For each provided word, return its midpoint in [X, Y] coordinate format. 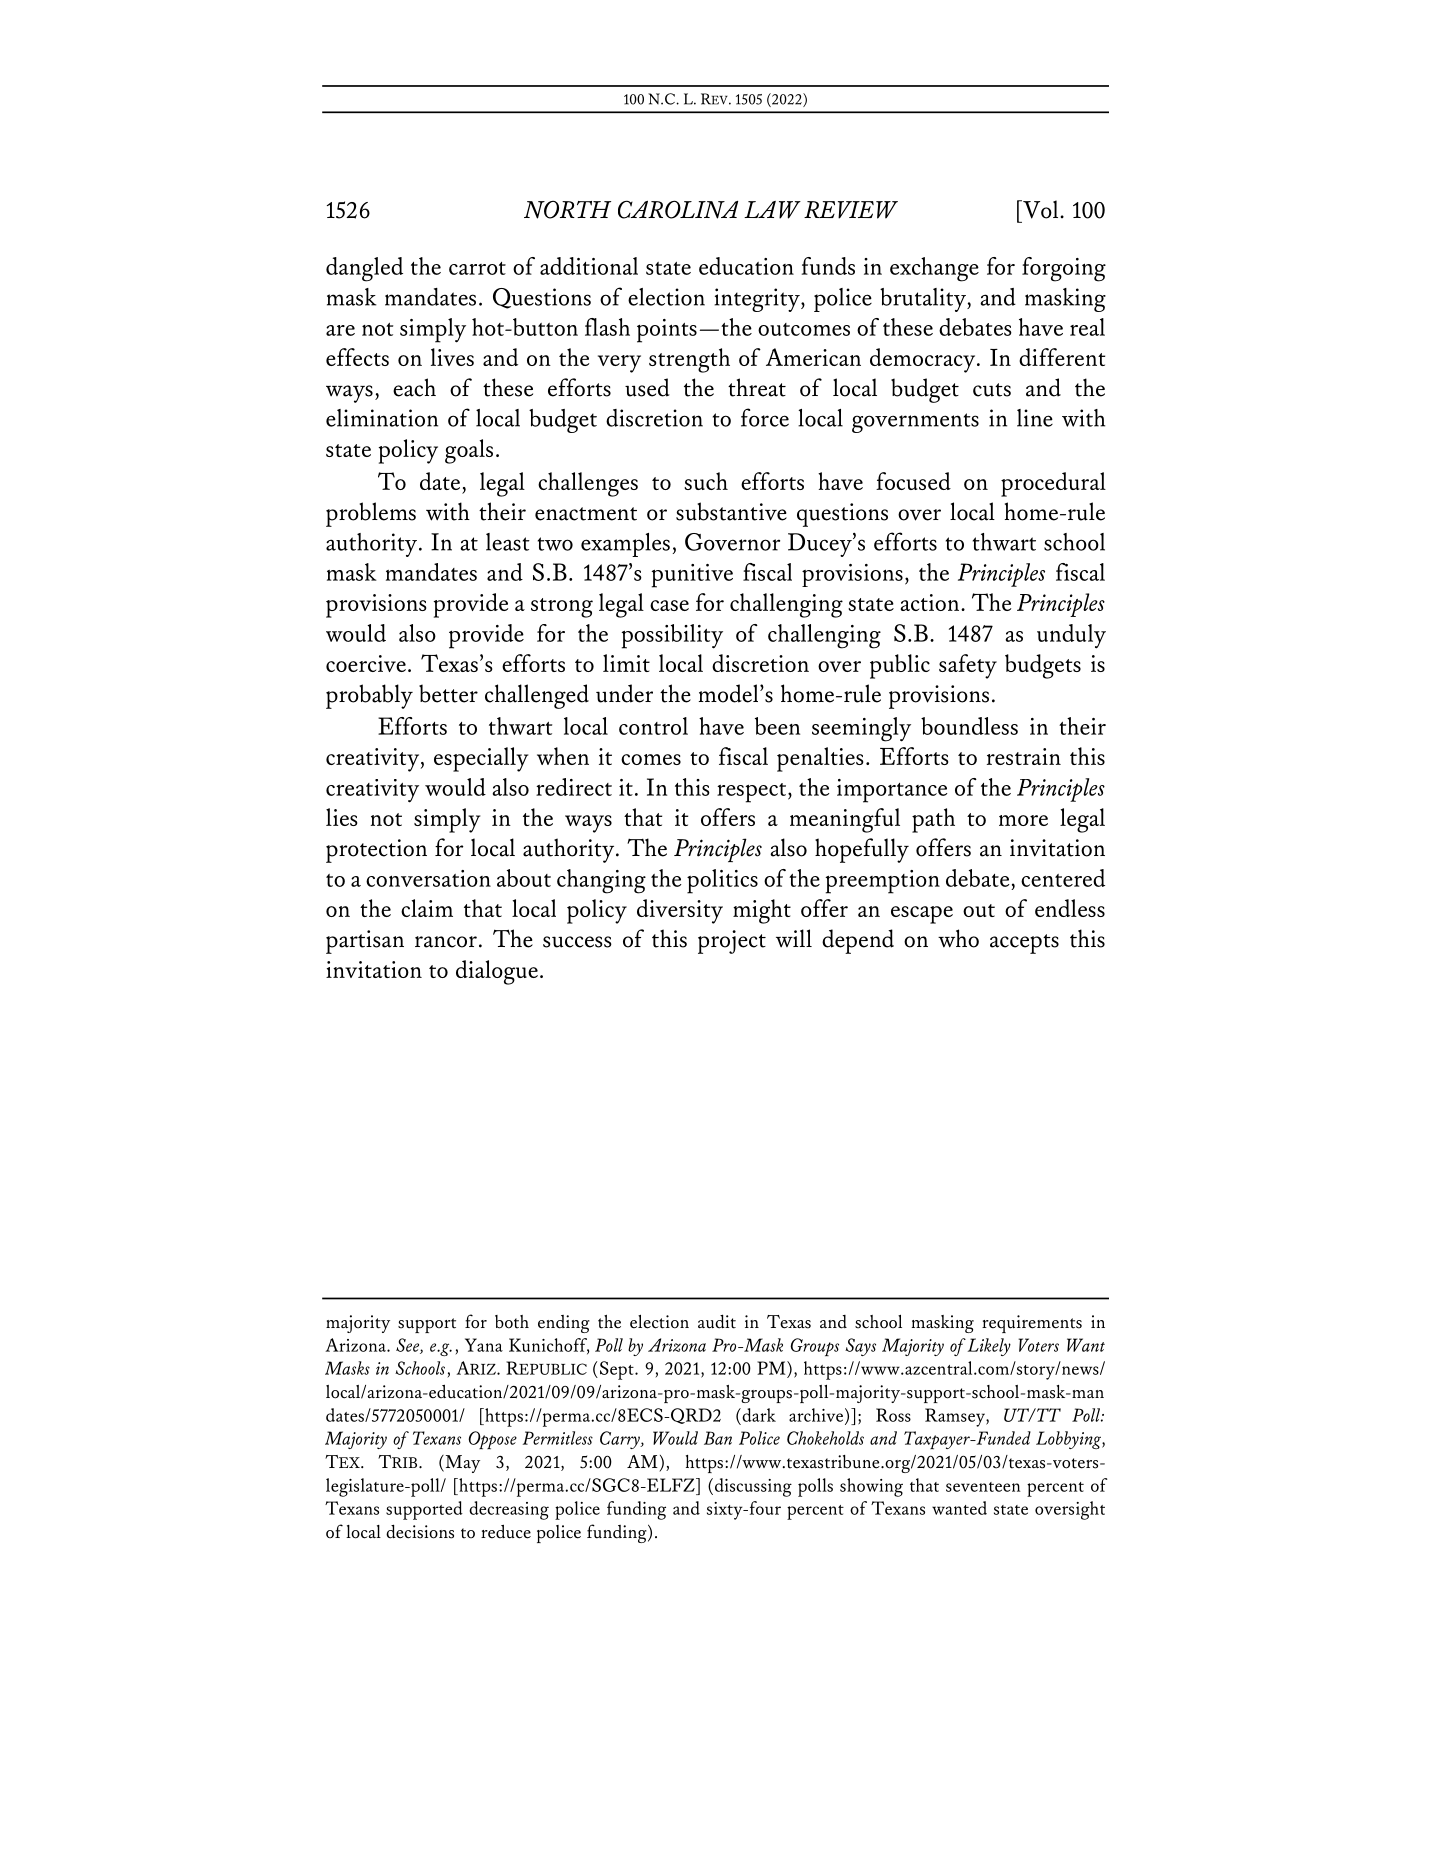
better [448, 693]
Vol [1039, 209]
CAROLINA [678, 209]
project [732, 942]
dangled [364, 269]
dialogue [497, 972]
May [461, 1464]
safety [968, 666]
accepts [1024, 944]
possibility [672, 636]
